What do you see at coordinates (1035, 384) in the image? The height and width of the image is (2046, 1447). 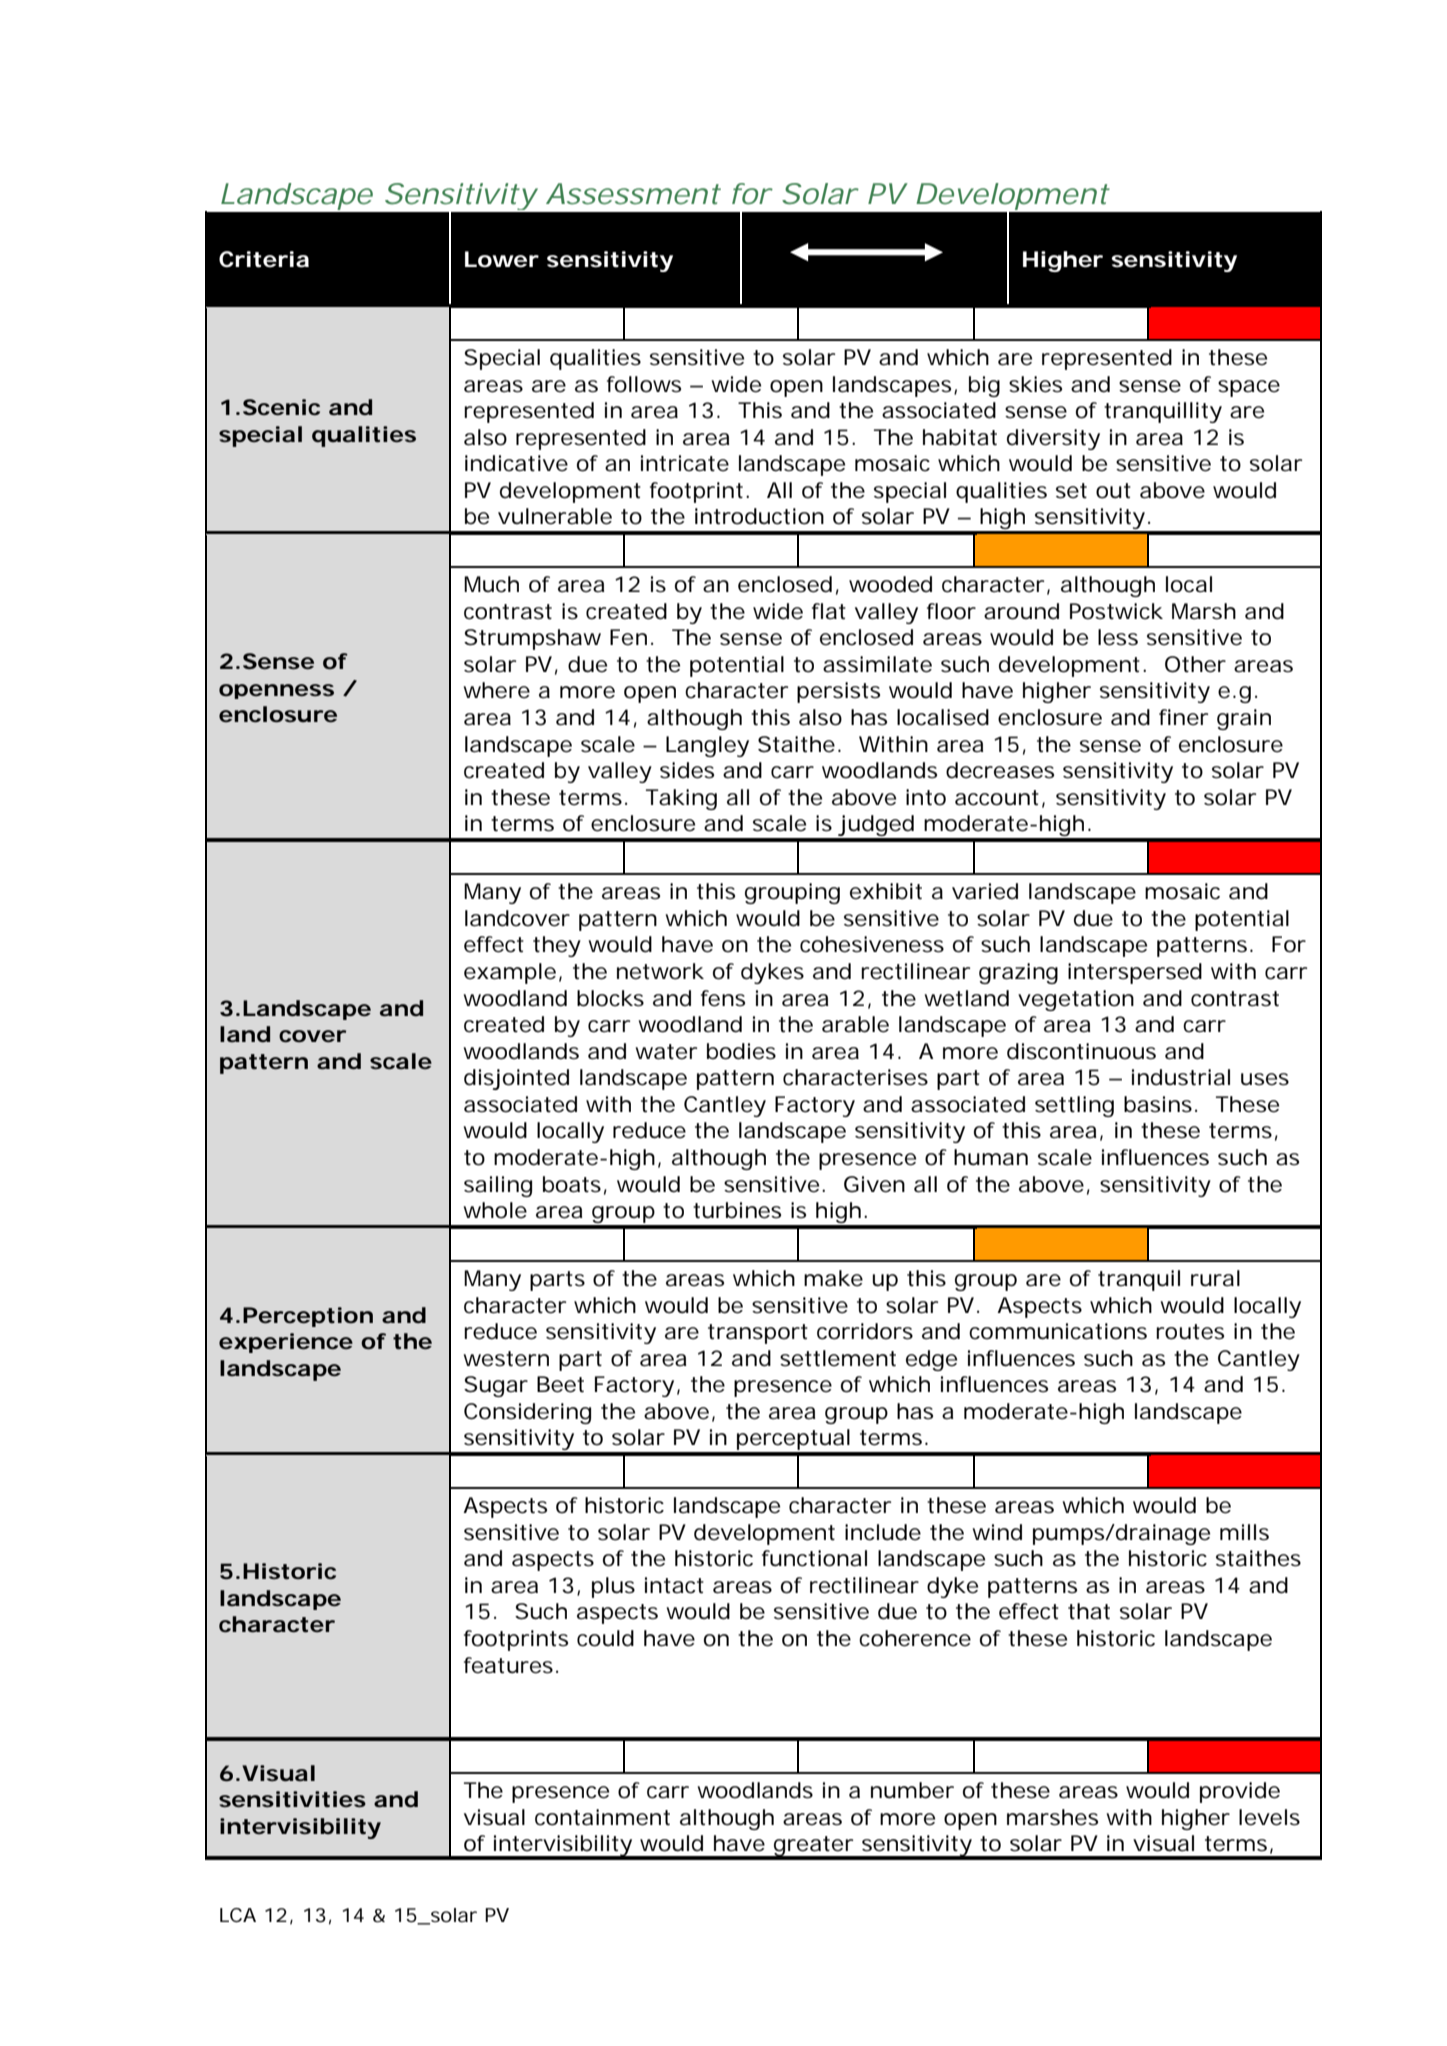 I see `skies` at bounding box center [1035, 384].
